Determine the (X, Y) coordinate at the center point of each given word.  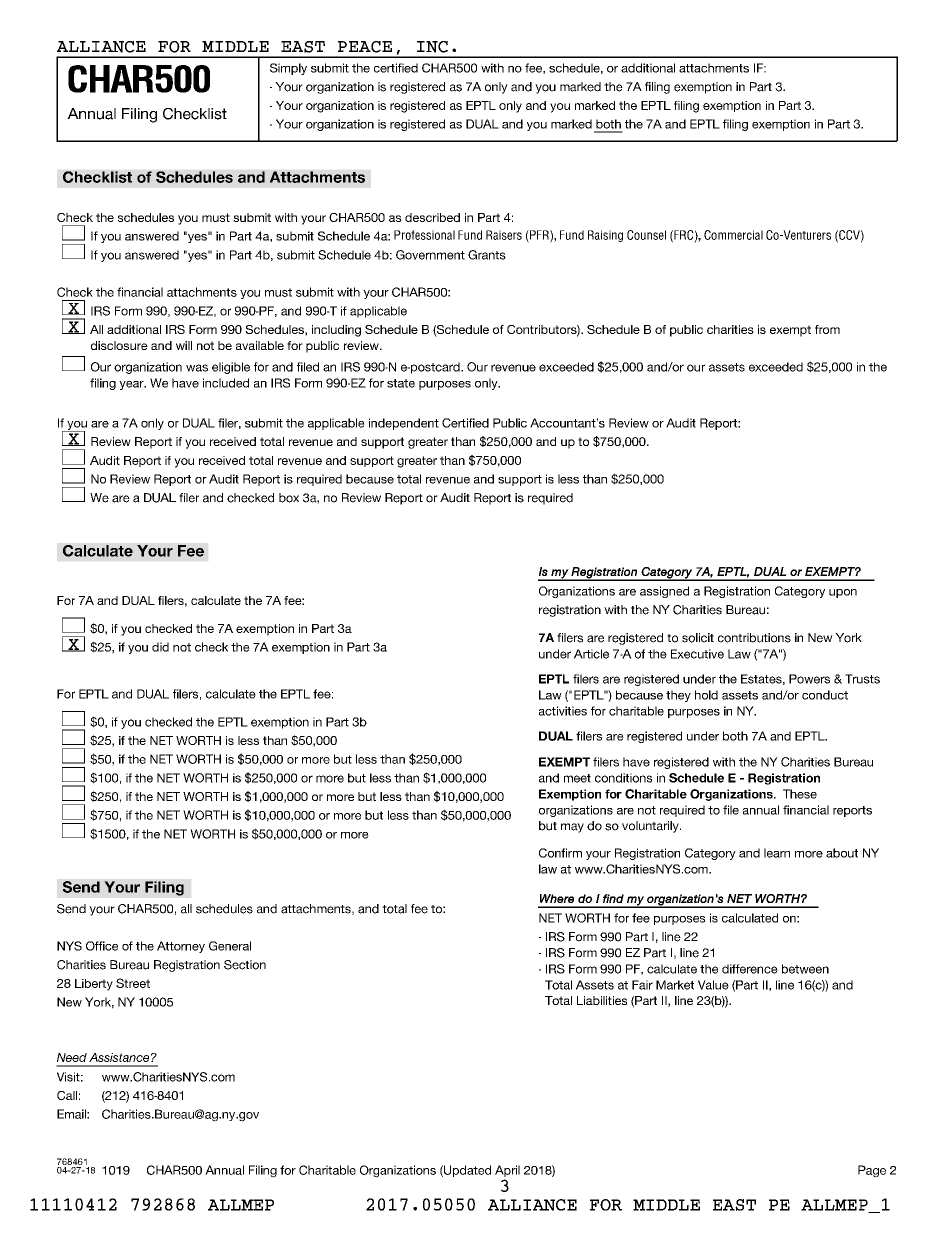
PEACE (365, 47)
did (160, 647)
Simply (288, 69)
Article (591, 654)
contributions (754, 638)
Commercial (733, 235)
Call (67, 1095)
